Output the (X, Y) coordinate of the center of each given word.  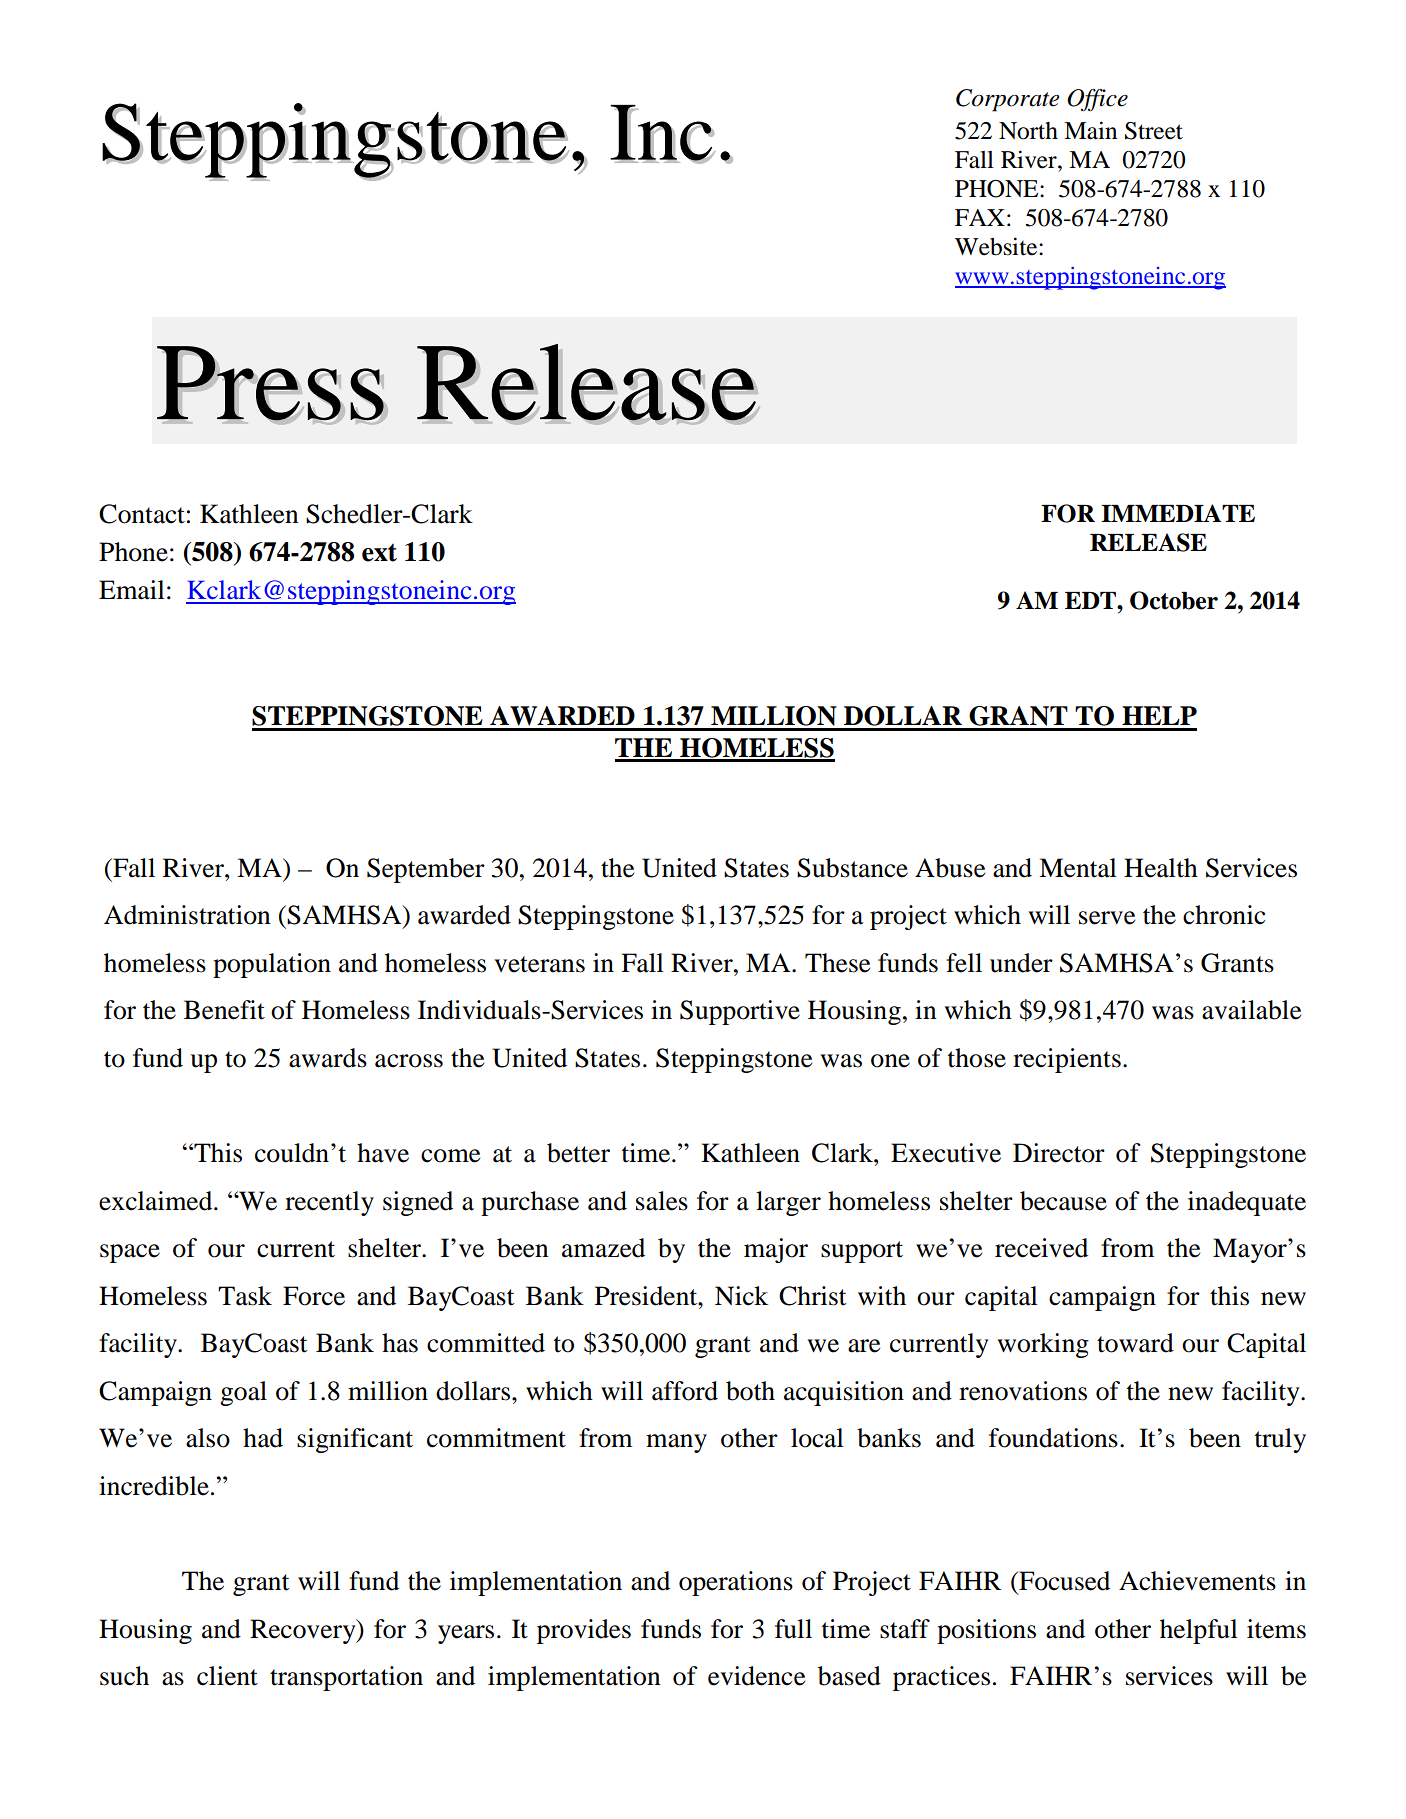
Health (1161, 868)
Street (1154, 131)
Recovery (304, 1631)
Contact (142, 514)
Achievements (1197, 1581)
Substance (852, 868)
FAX (980, 217)
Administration (187, 915)
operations (736, 1583)
